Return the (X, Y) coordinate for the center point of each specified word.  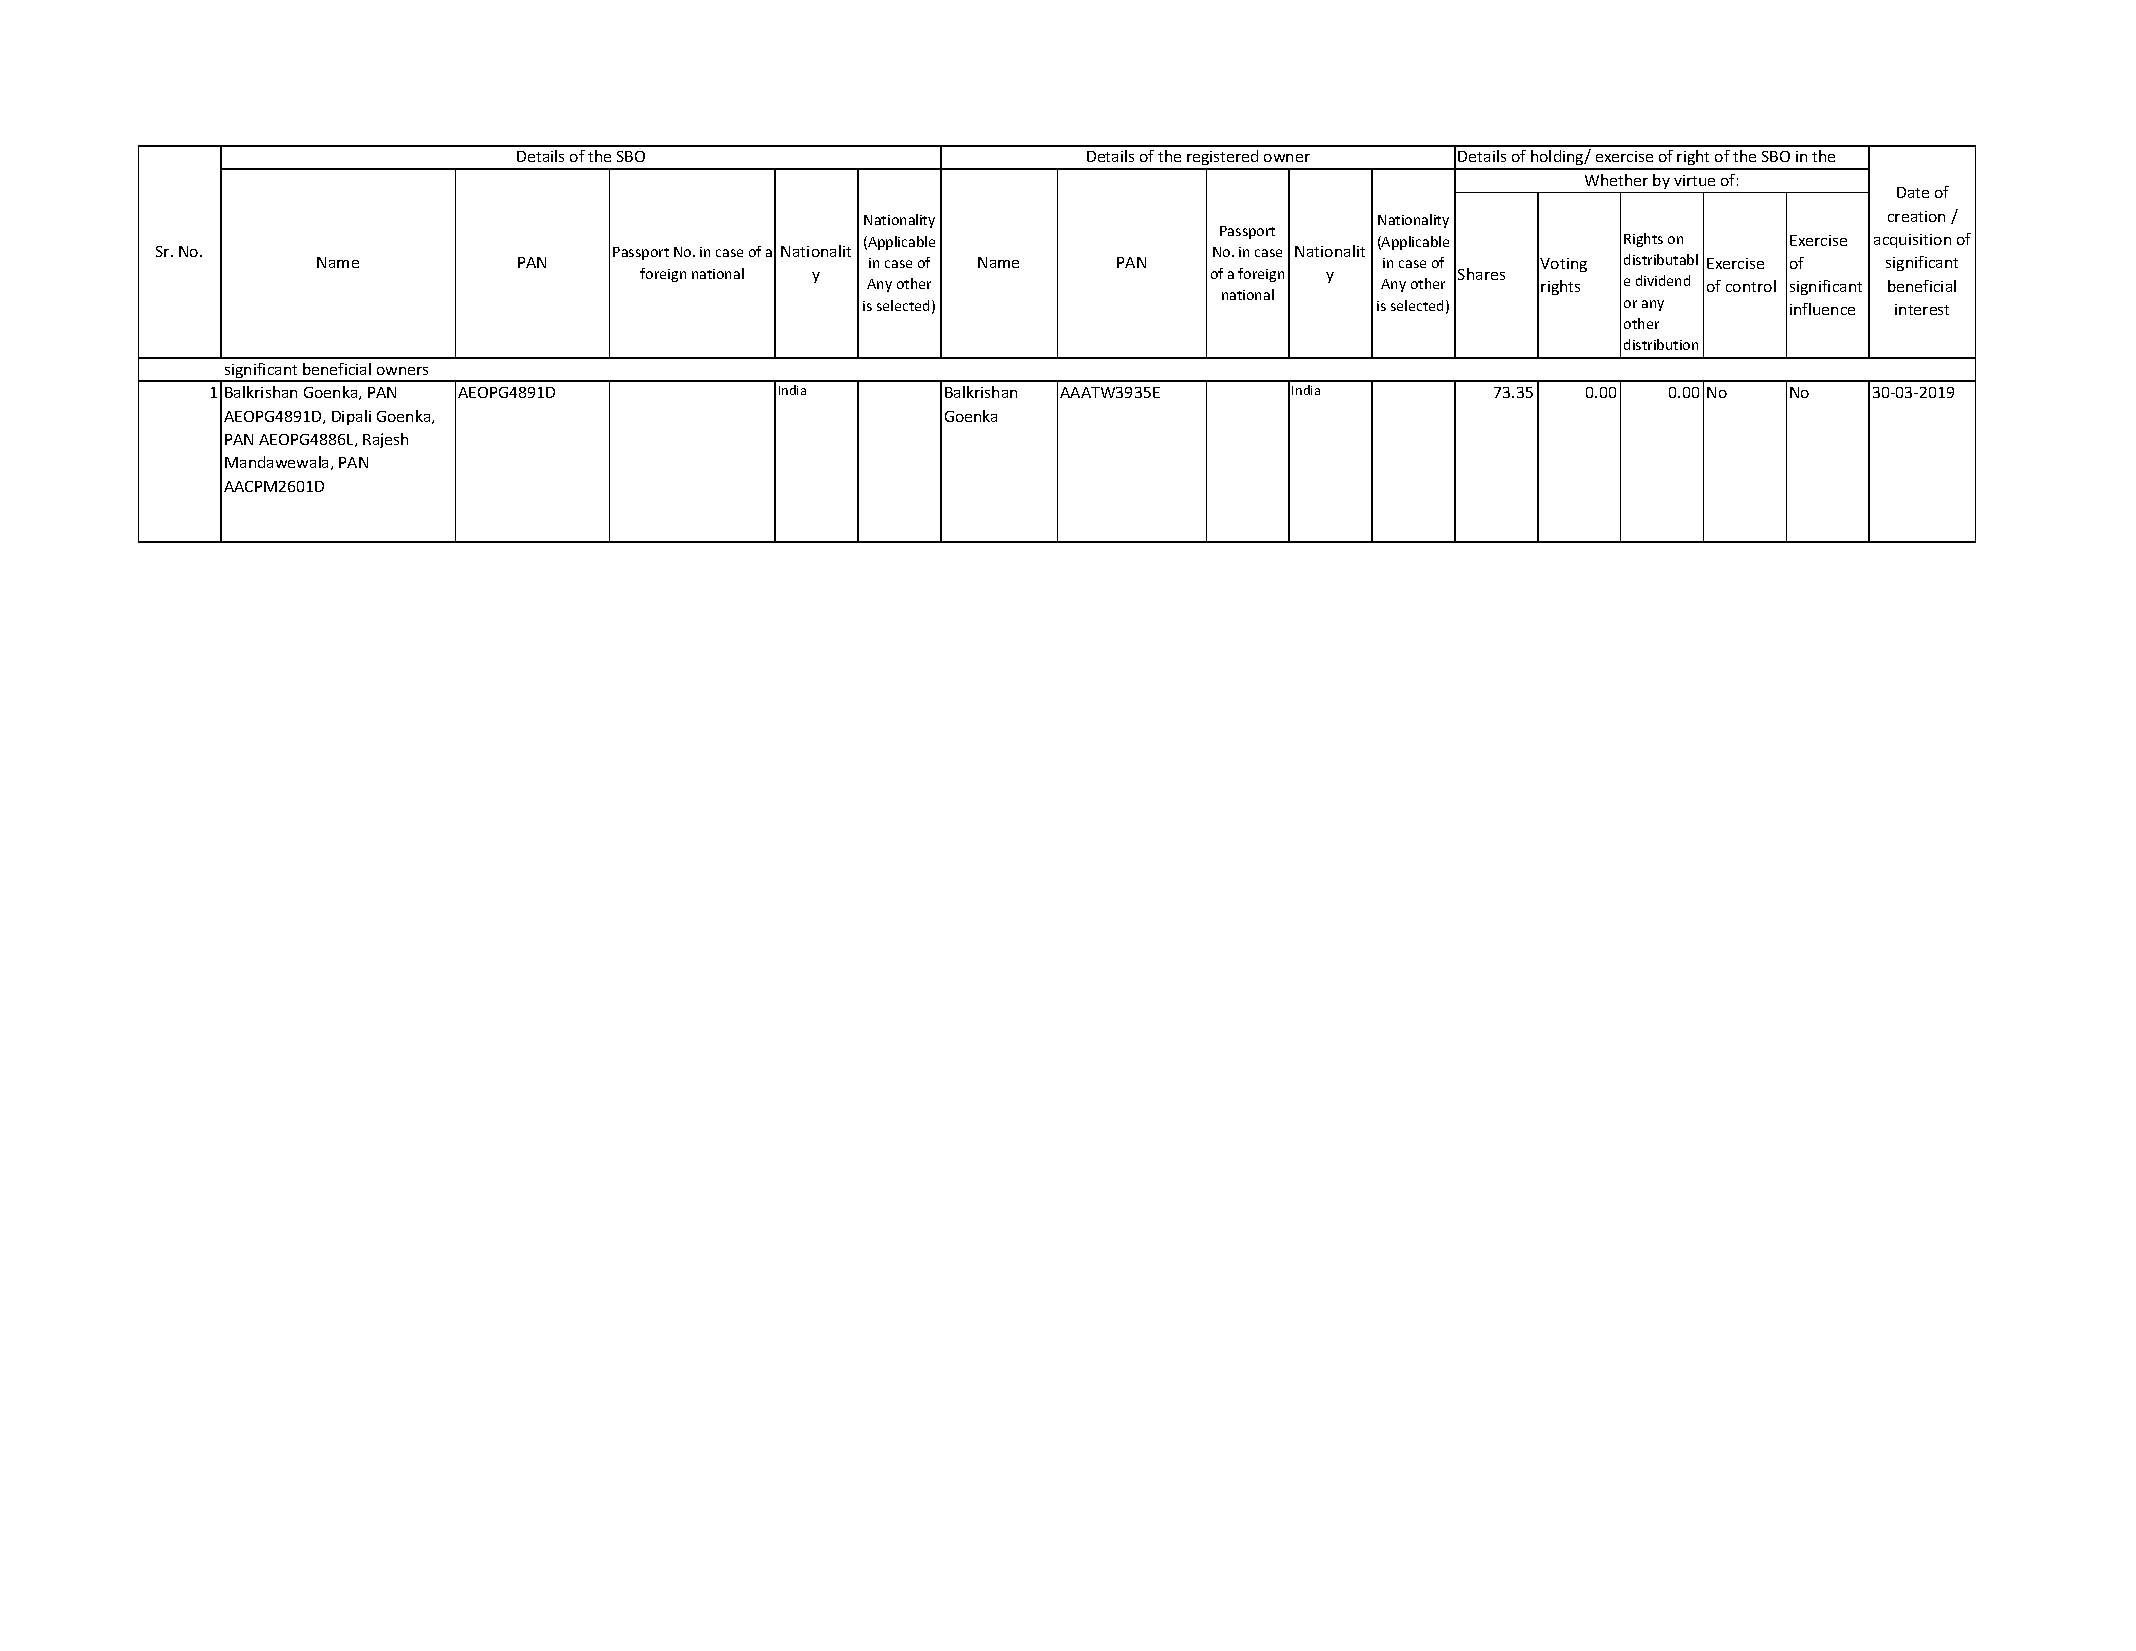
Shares (1481, 274)
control (1751, 286)
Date (1913, 192)
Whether (1616, 180)
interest (1922, 309)
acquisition (1912, 241)
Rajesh (385, 440)
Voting (1563, 265)
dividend (1663, 280)
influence (1822, 309)
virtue (1694, 180)
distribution (1661, 344)
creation (1916, 216)
